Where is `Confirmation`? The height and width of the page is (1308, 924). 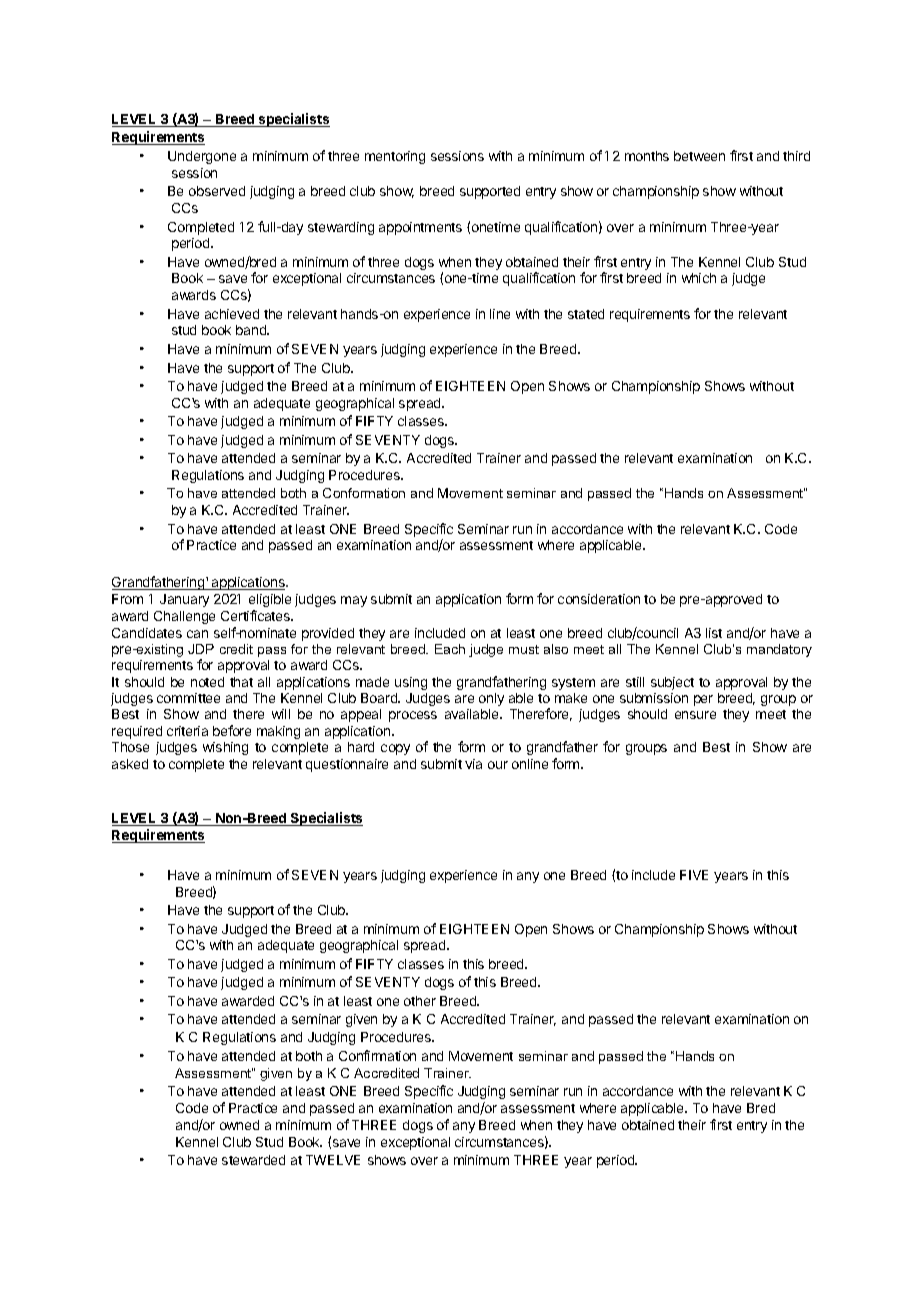
Confirmation is located at coordinates (377, 1055).
